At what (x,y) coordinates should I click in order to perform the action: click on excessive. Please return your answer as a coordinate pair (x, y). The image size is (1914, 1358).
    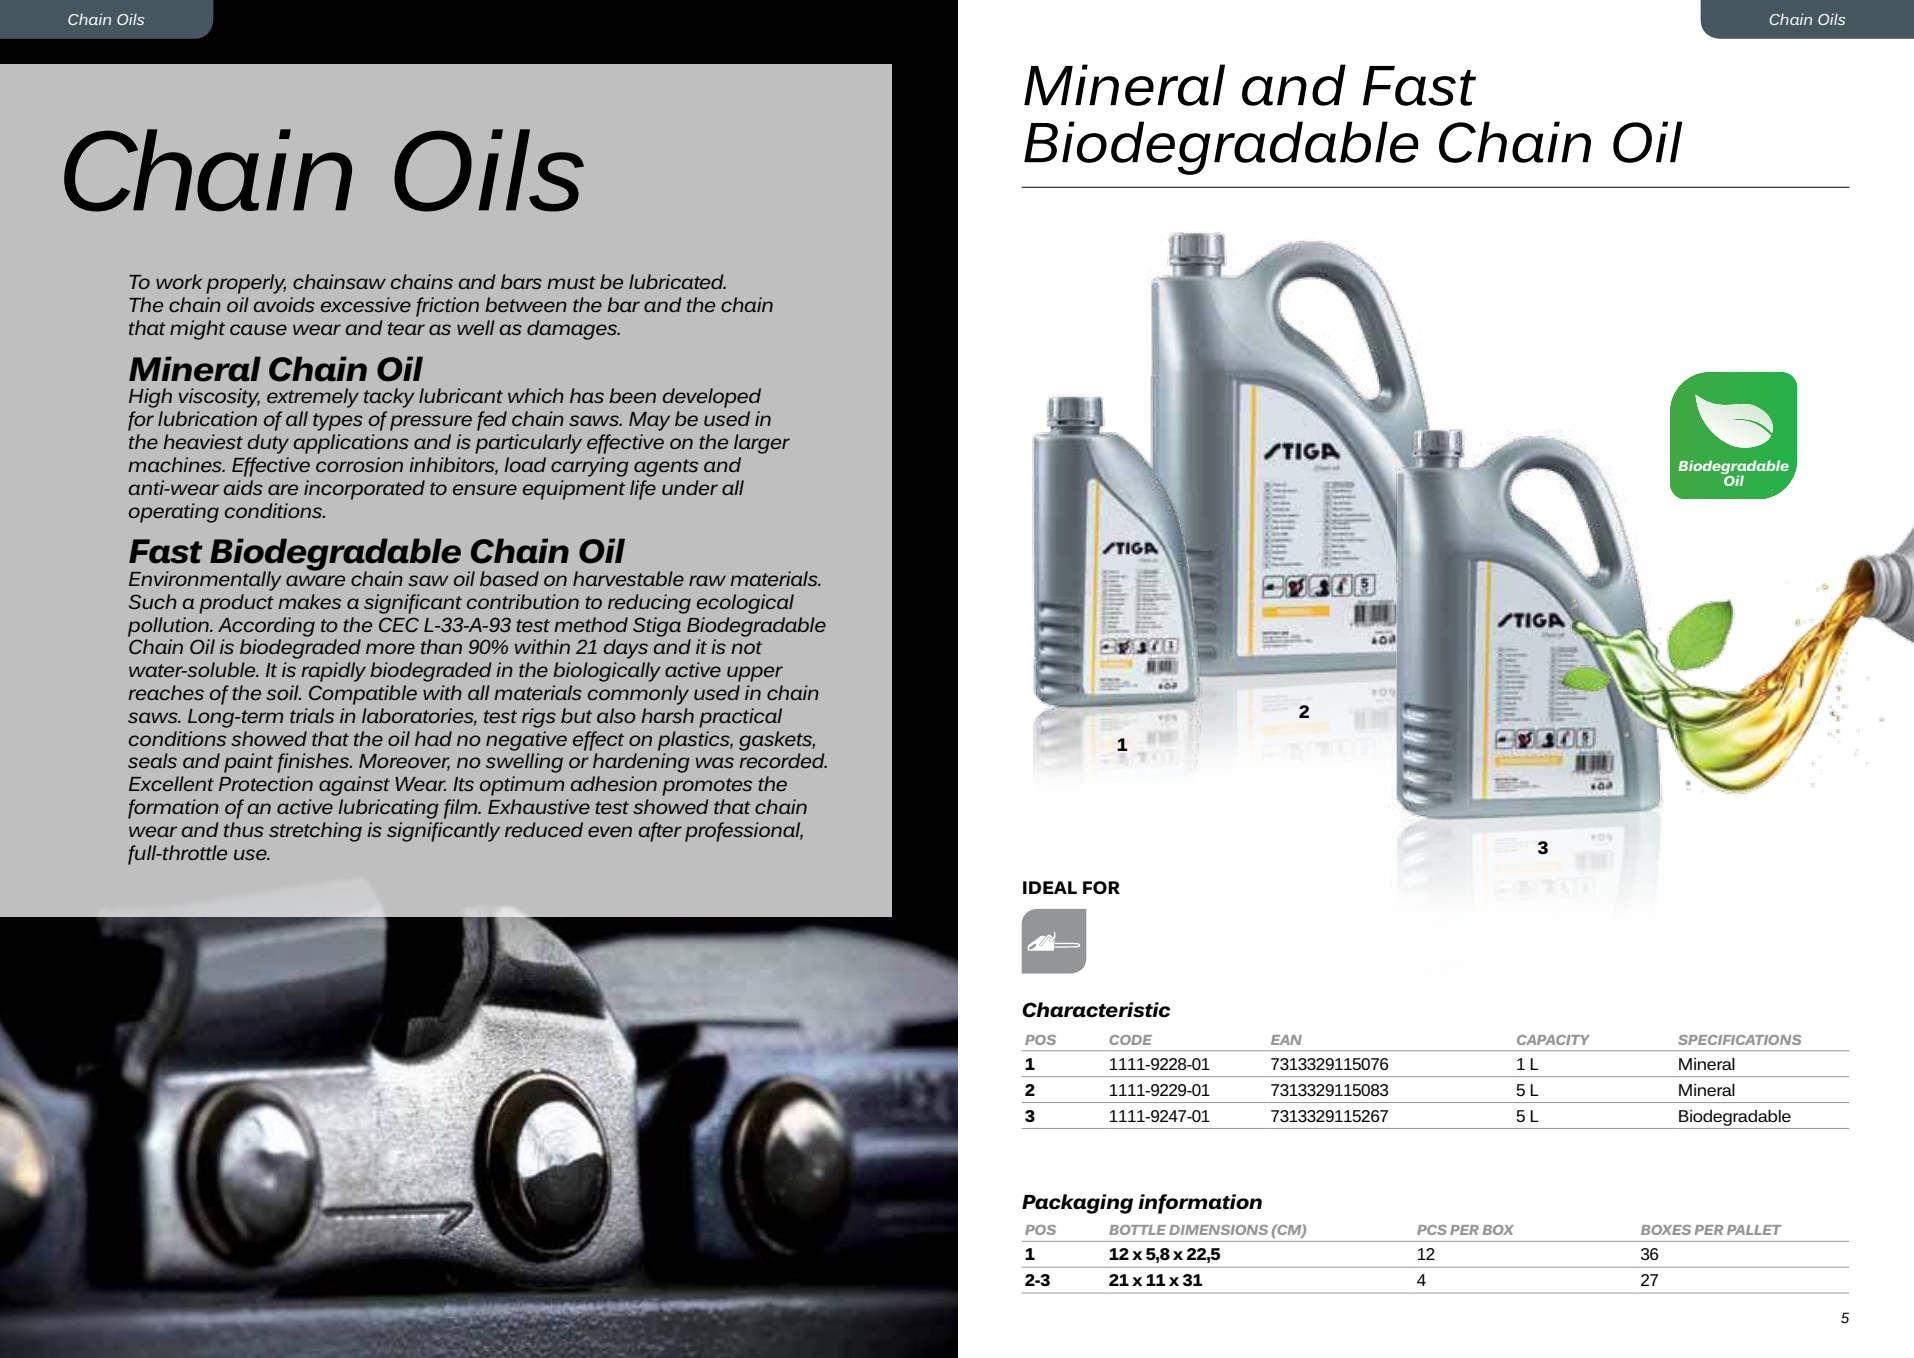
    Looking at the image, I should click on (366, 304).
